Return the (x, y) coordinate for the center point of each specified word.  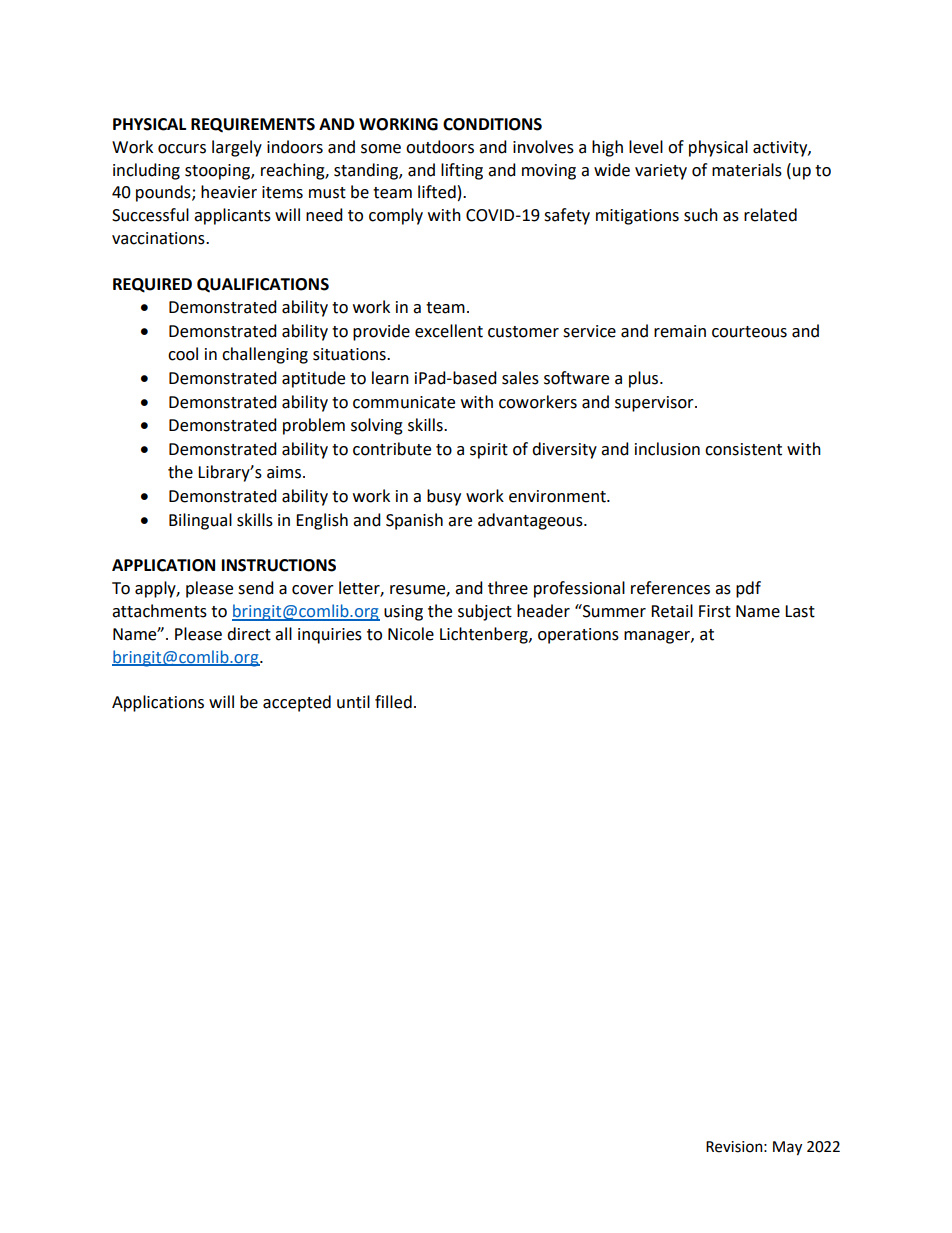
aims (284, 472)
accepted (297, 703)
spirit (489, 451)
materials (747, 170)
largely (237, 148)
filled (393, 702)
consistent (743, 449)
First (715, 611)
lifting (462, 171)
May (787, 1148)
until (353, 702)
